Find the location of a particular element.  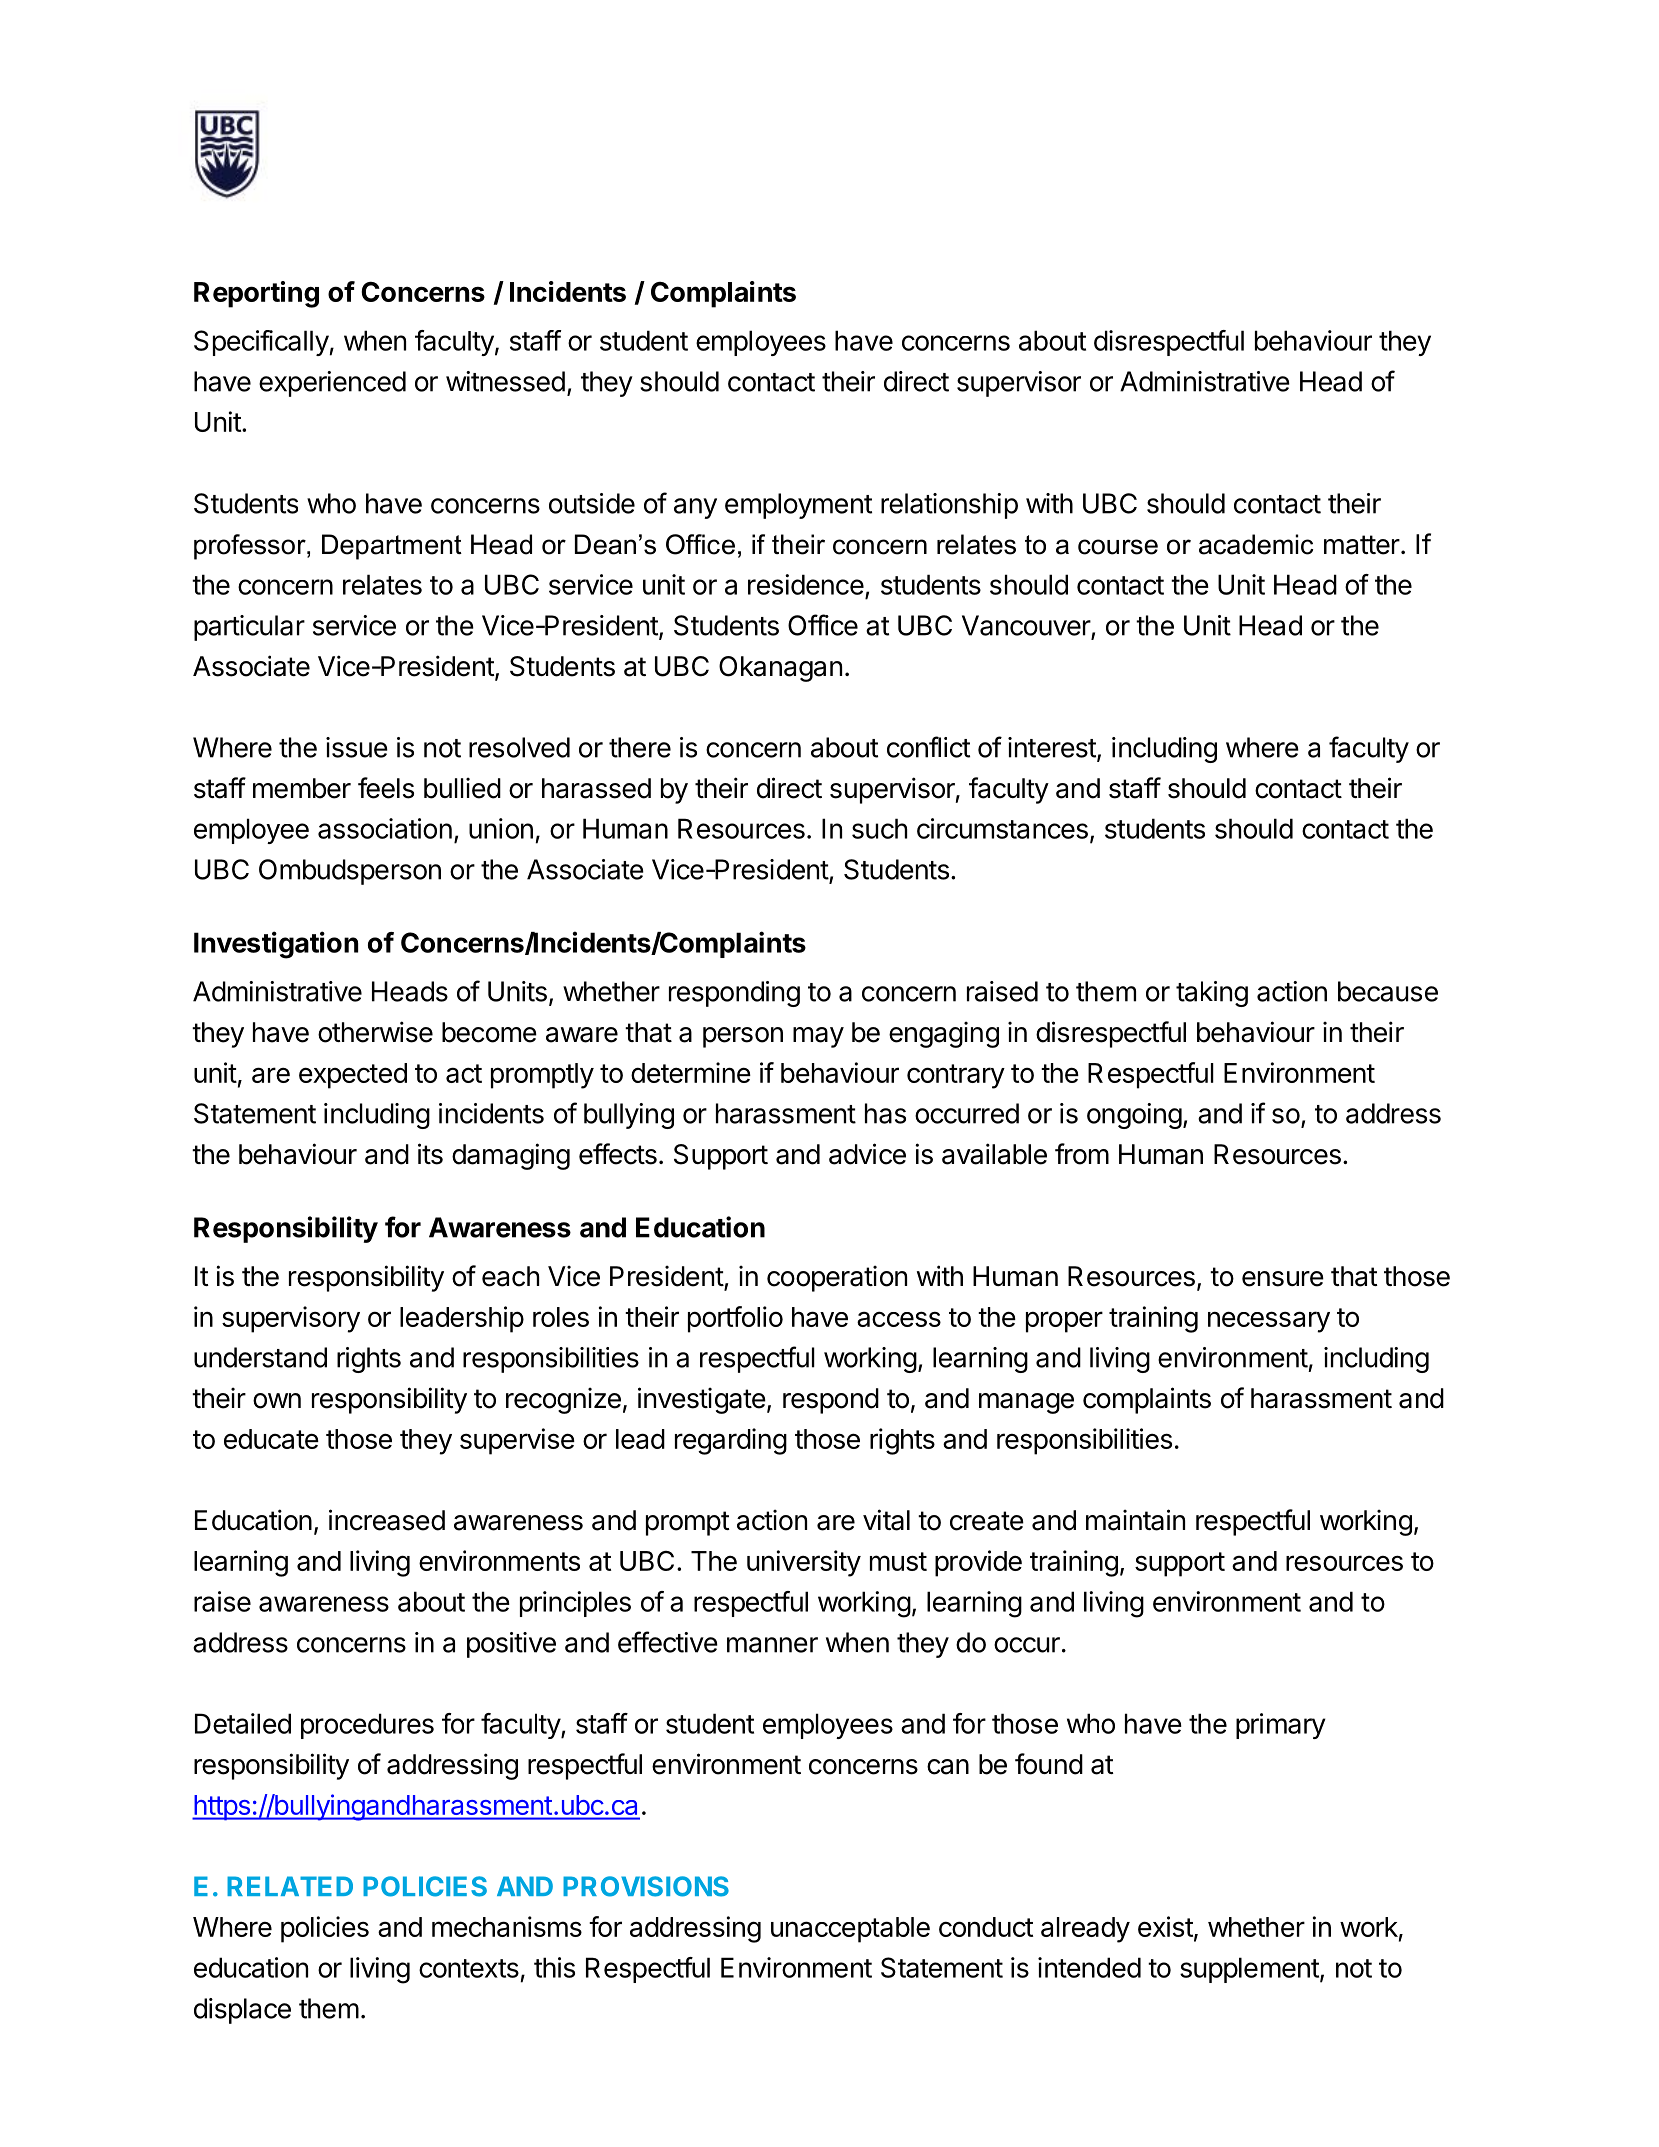

manner is located at coordinates (772, 1645).
